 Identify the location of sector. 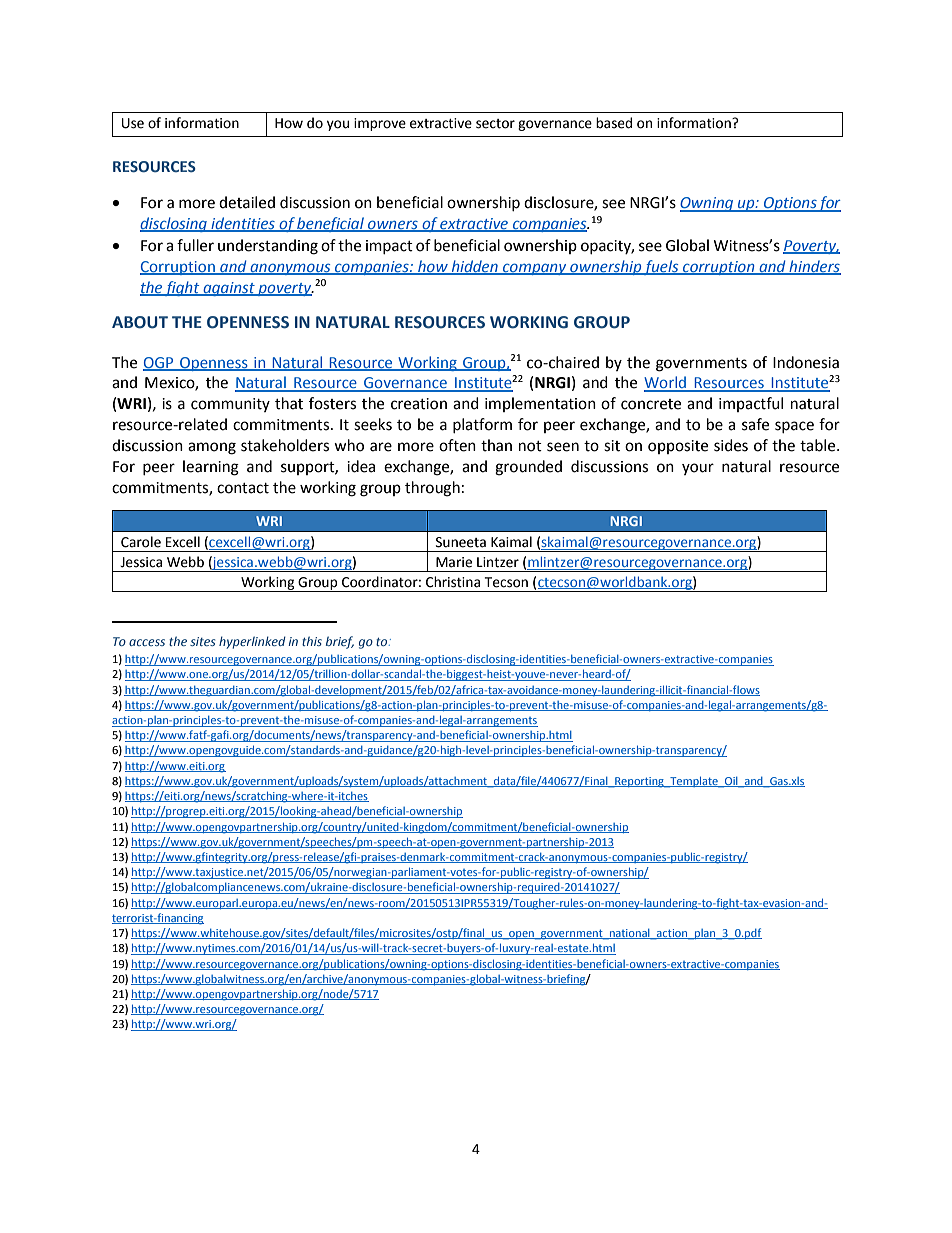
(495, 124).
